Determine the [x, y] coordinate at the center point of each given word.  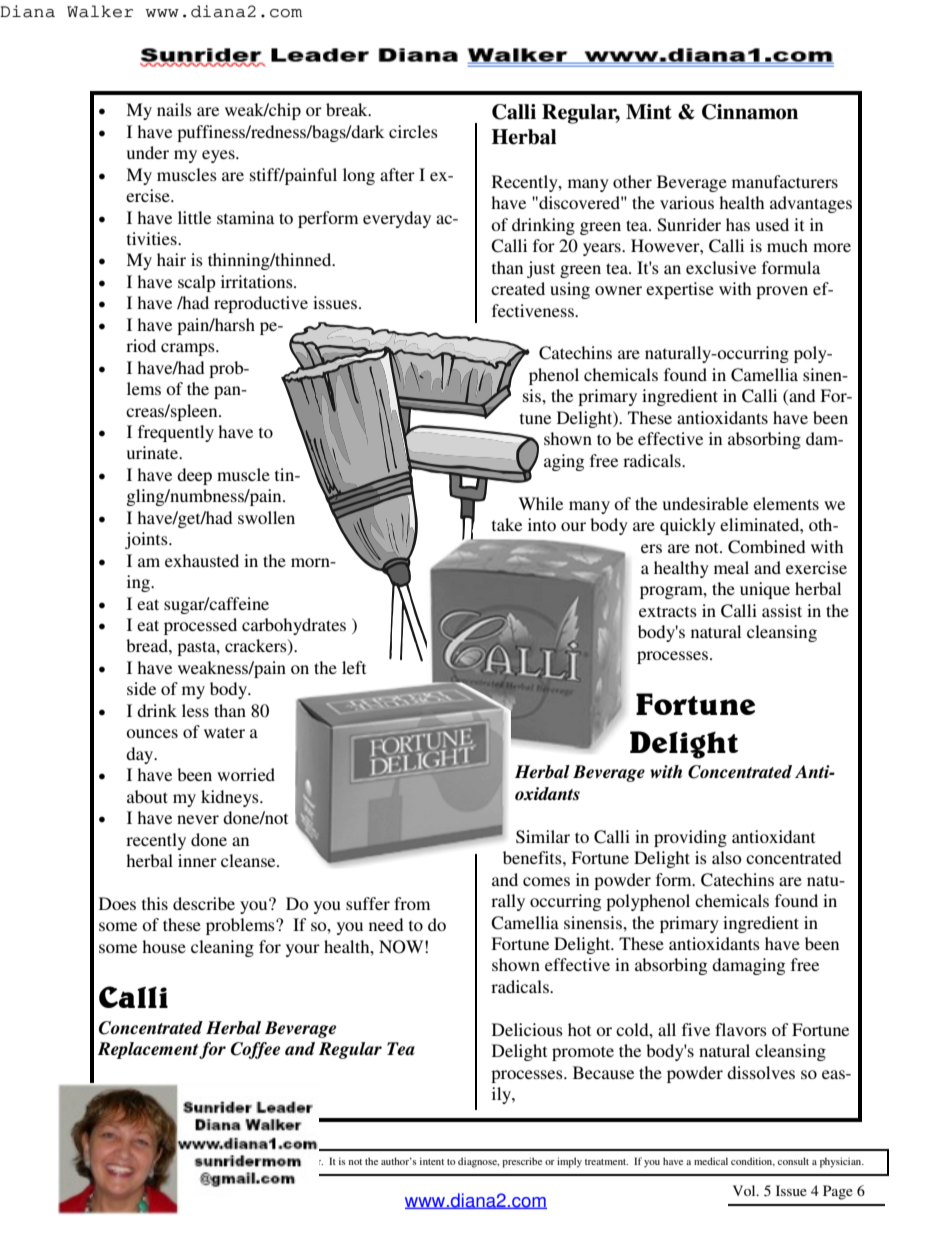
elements [786, 503]
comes [546, 881]
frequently [176, 433]
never [198, 819]
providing [690, 838]
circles [413, 131]
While [540, 503]
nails [174, 109]
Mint [649, 112]
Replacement [149, 1050]
